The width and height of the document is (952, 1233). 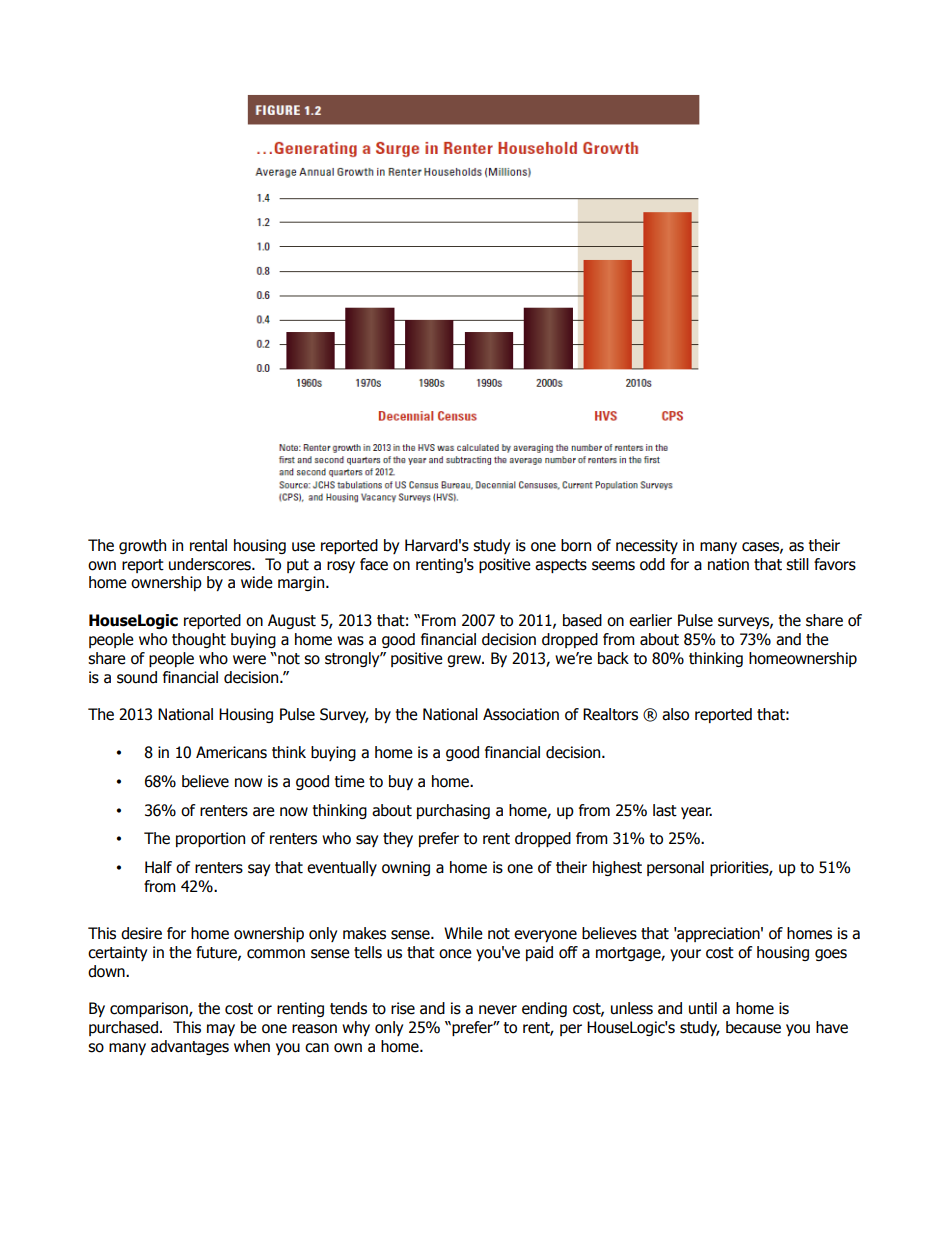 What do you see at coordinates (158, 867) in the document?
I see `Half` at bounding box center [158, 867].
